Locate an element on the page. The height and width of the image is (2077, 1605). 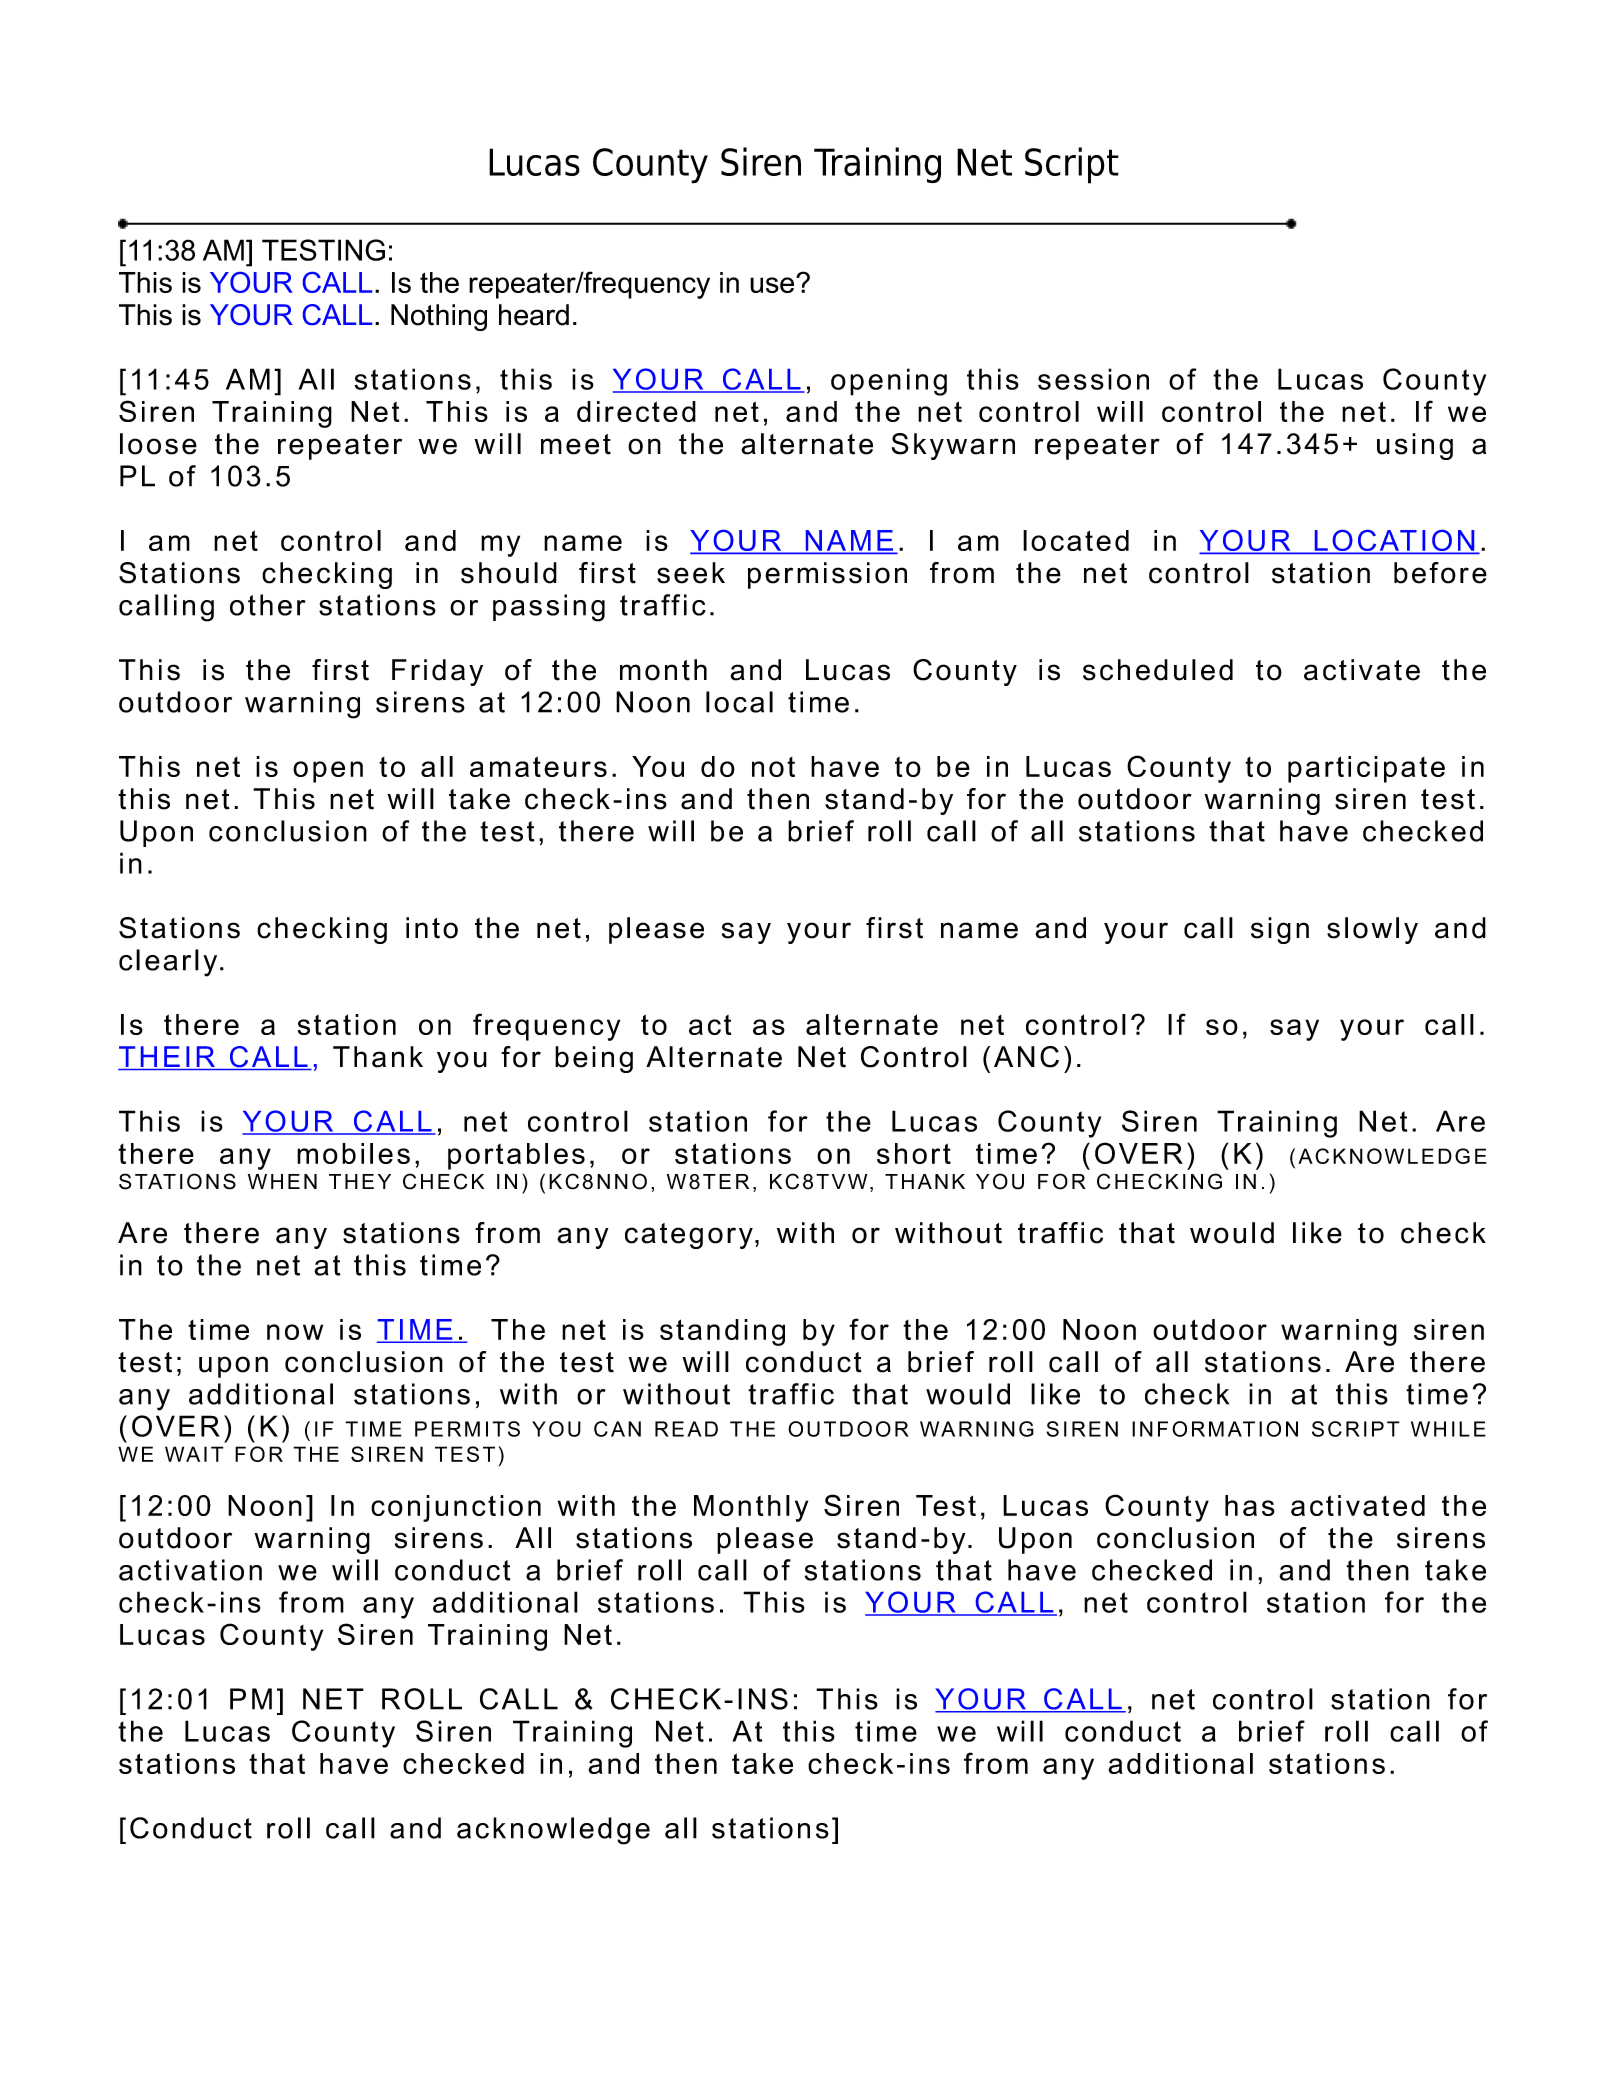
Nothing is located at coordinates (439, 317).
